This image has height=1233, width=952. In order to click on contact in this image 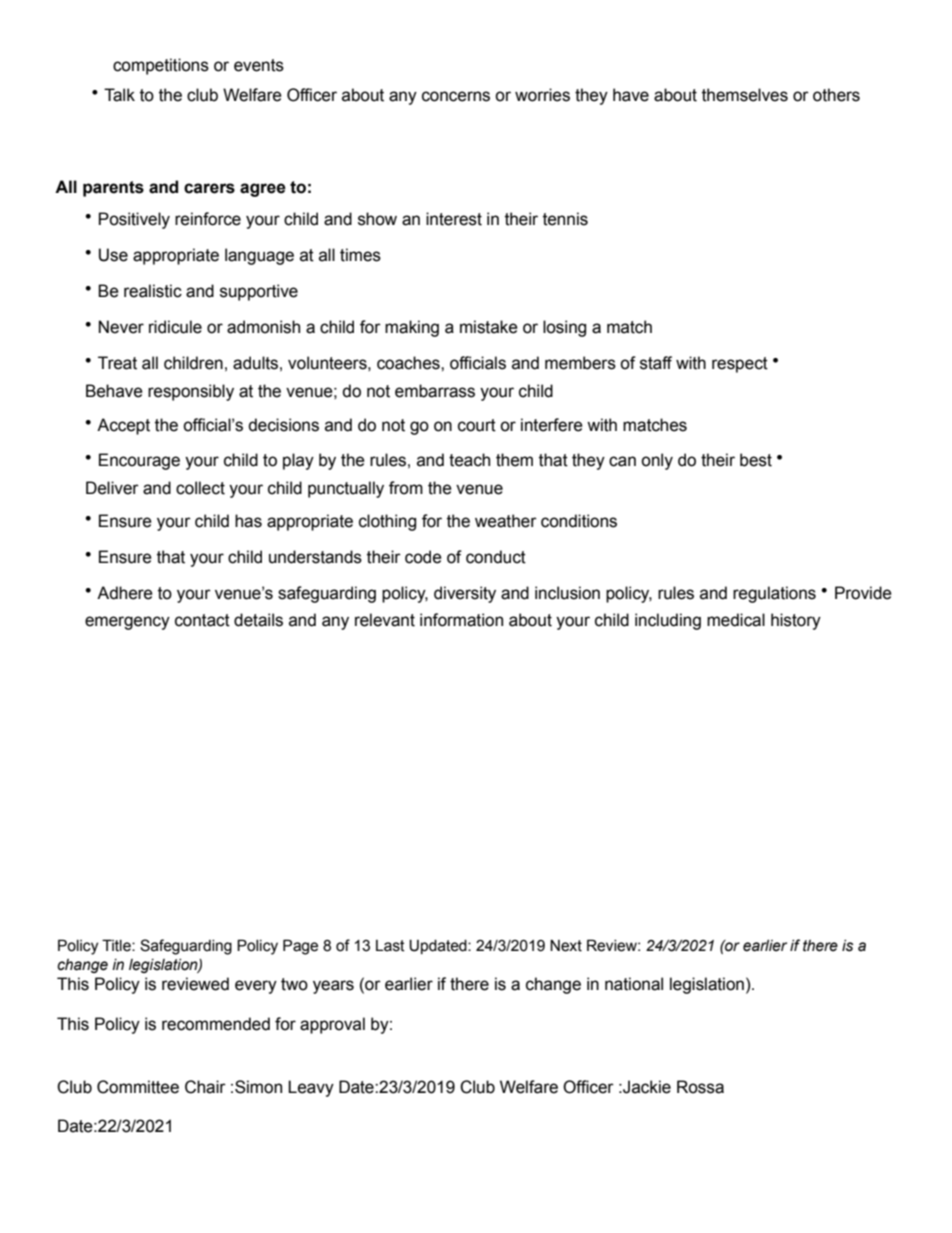, I will do `click(202, 620)`.
